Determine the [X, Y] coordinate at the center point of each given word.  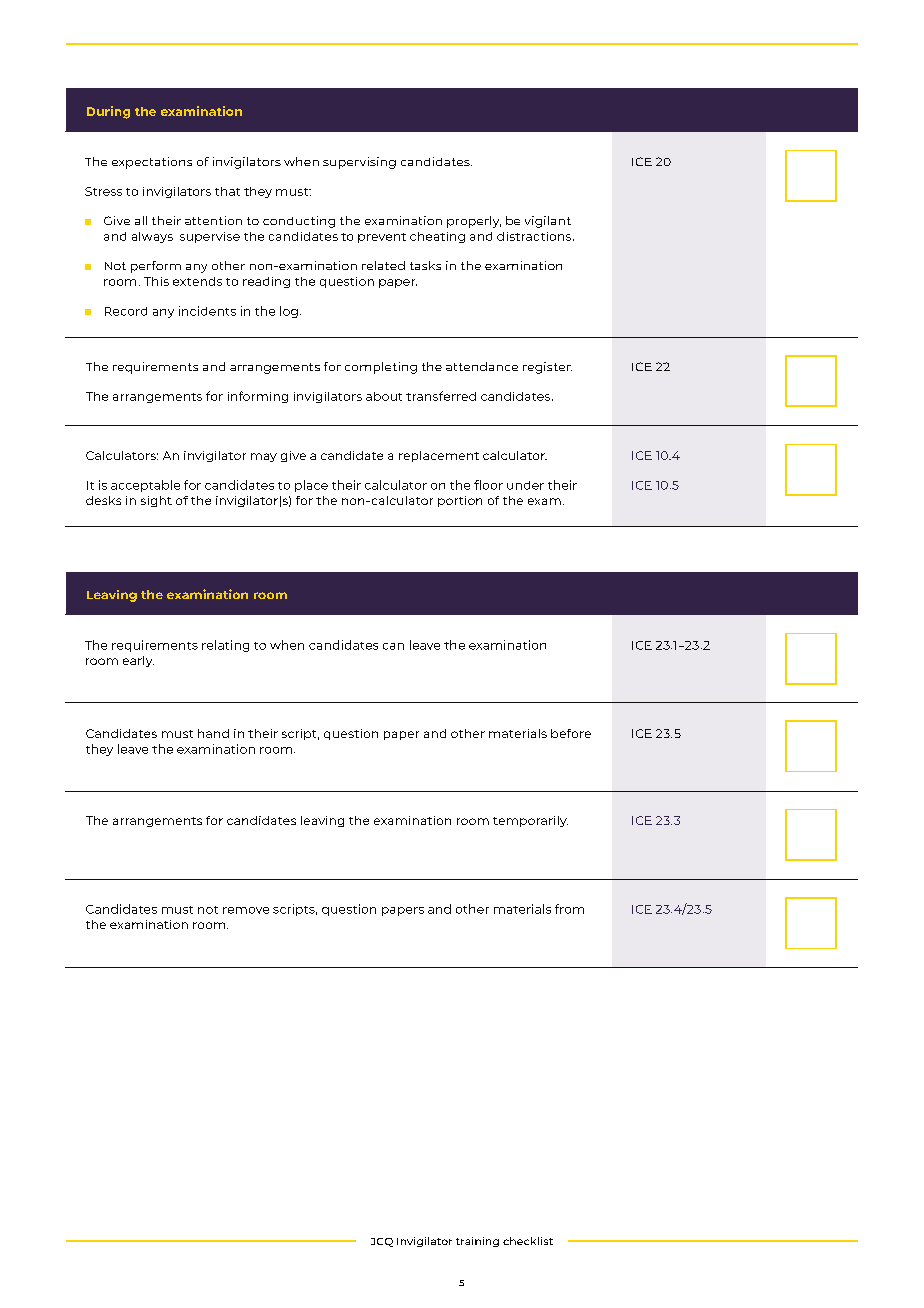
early [138, 661]
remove [246, 910]
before [571, 733]
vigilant [548, 222]
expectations [152, 163]
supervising [359, 163]
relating [225, 646]
